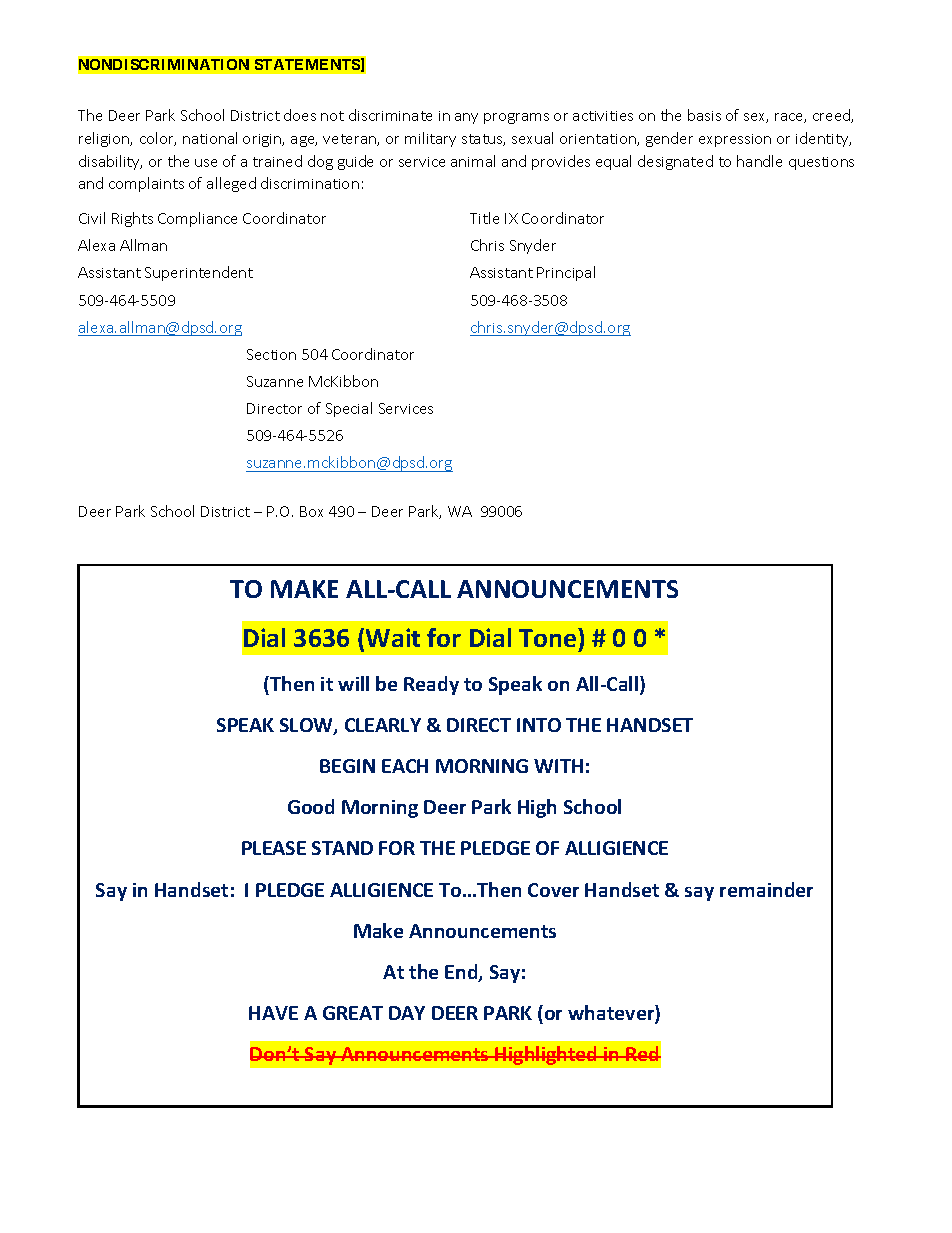  Describe the element at coordinates (735, 140) in the screenshot. I see `expression` at that location.
